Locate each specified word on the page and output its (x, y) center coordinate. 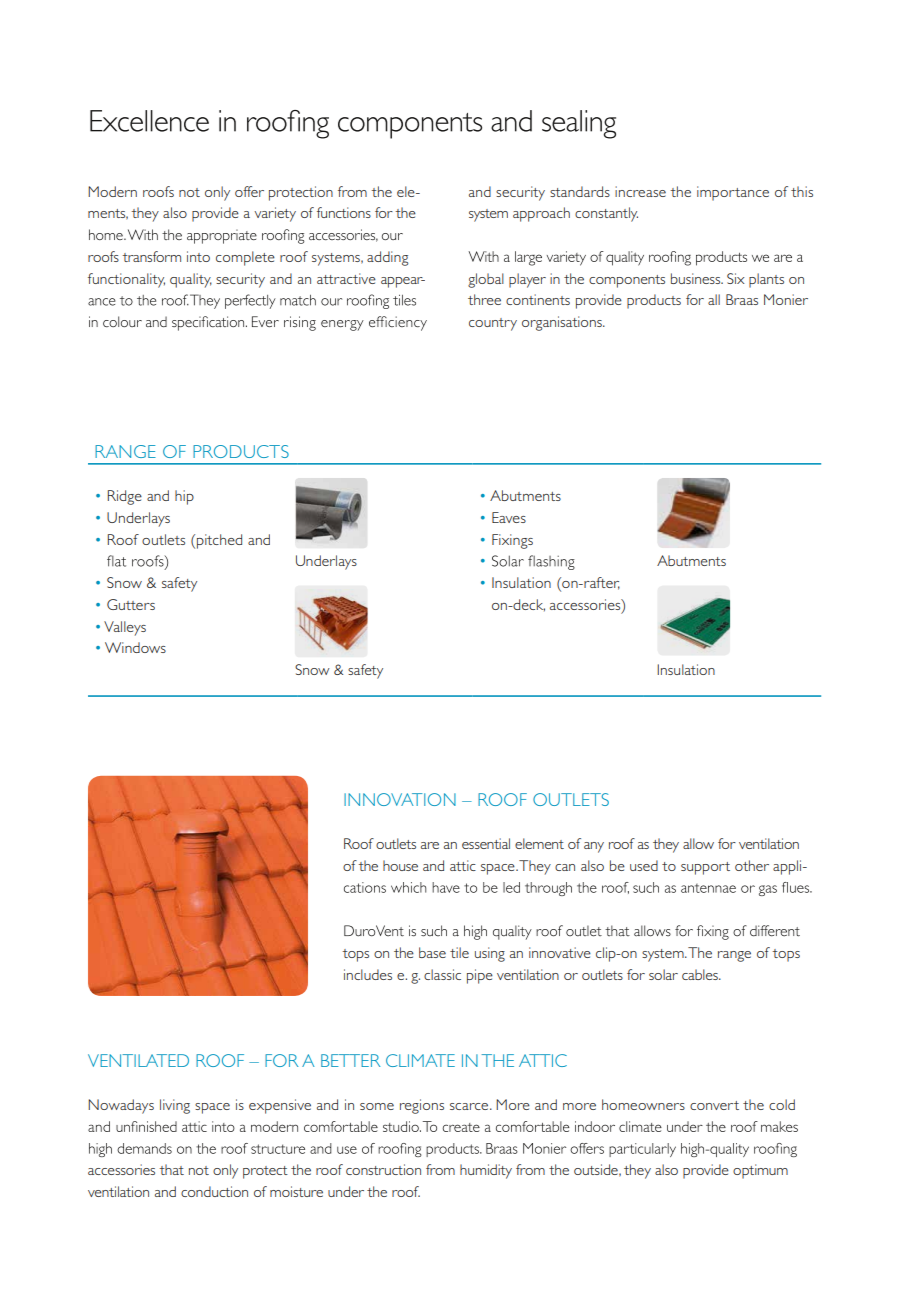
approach (541, 214)
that (171, 1169)
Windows (135, 647)
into (198, 256)
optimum (760, 1171)
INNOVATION (400, 799)
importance (733, 193)
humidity (486, 1171)
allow (698, 843)
